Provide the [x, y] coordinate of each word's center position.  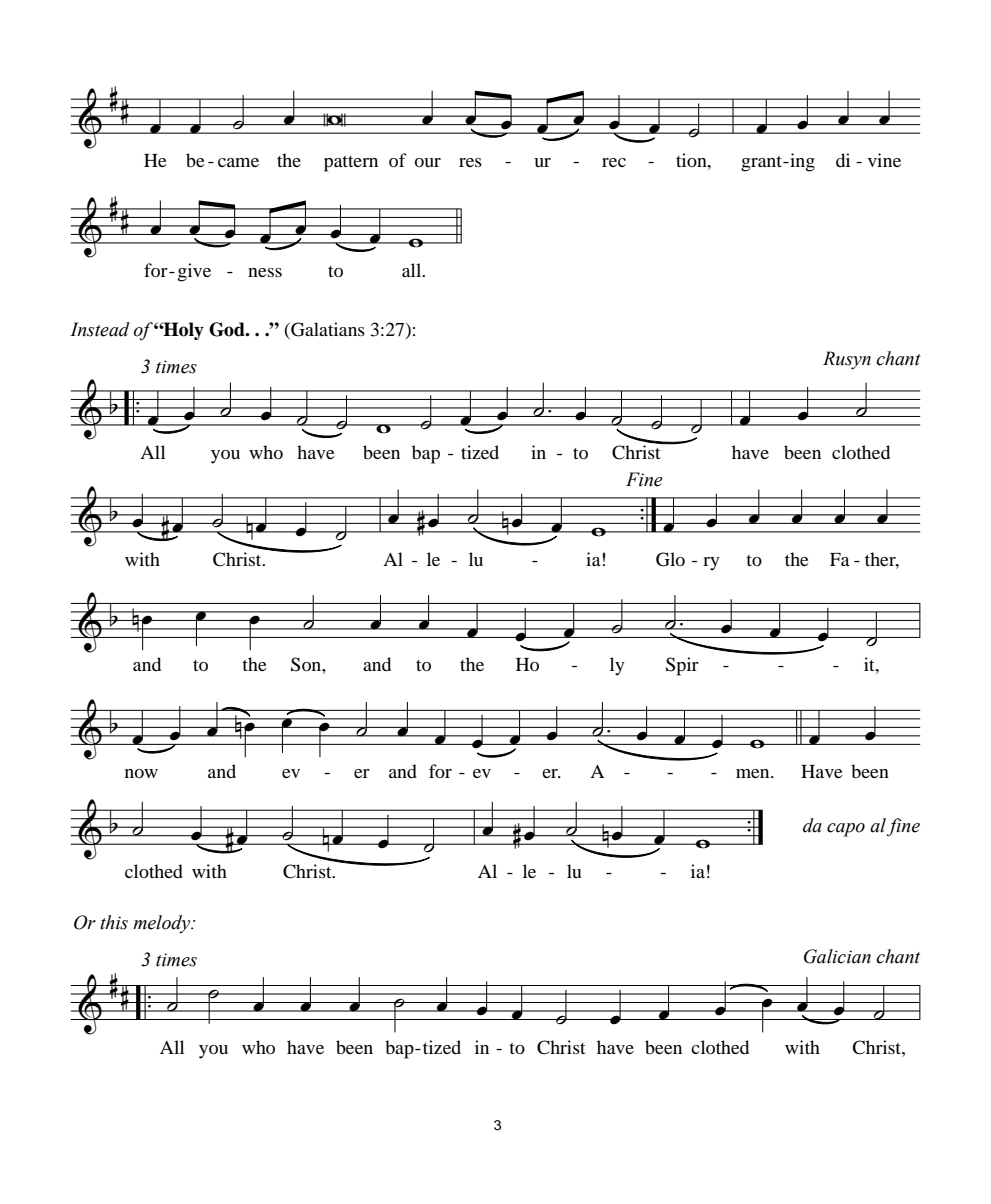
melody [163, 924]
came [238, 162]
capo [846, 830]
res [470, 162]
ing [801, 162]
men [754, 773]
